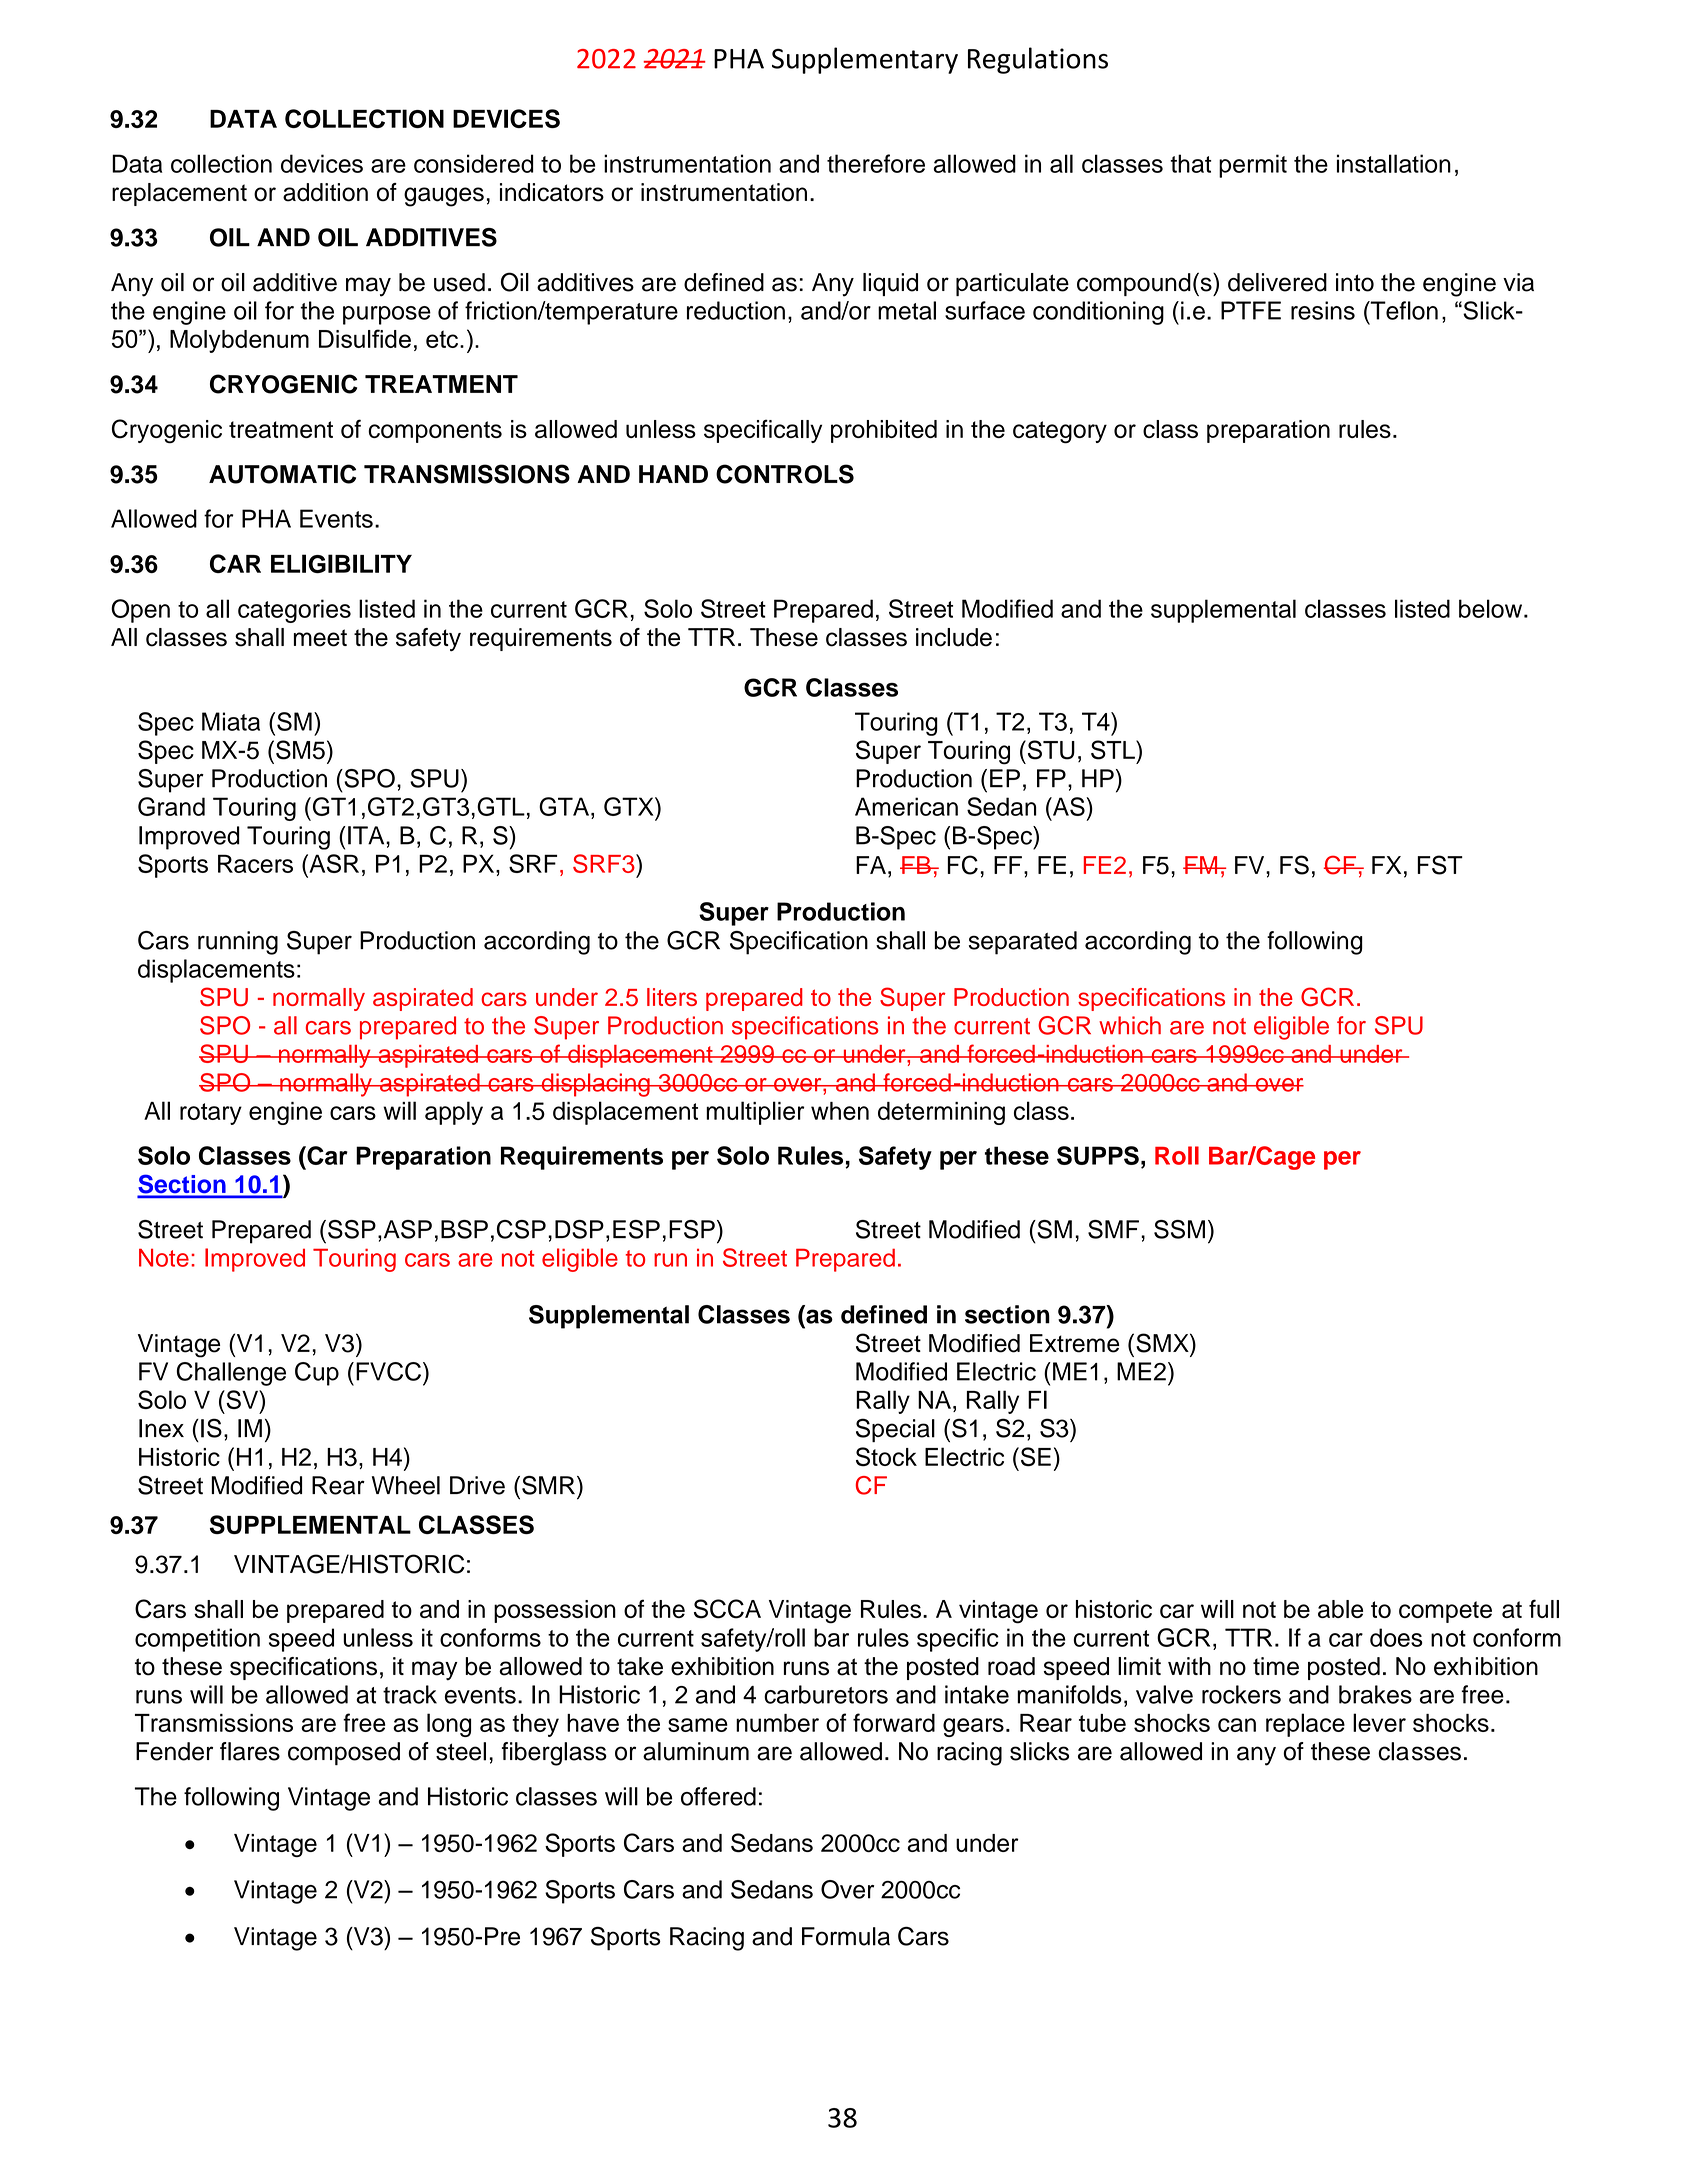 The width and height of the screenshot is (1682, 2177). What do you see at coordinates (785, 474) in the screenshot?
I see `CONTROLS` at bounding box center [785, 474].
